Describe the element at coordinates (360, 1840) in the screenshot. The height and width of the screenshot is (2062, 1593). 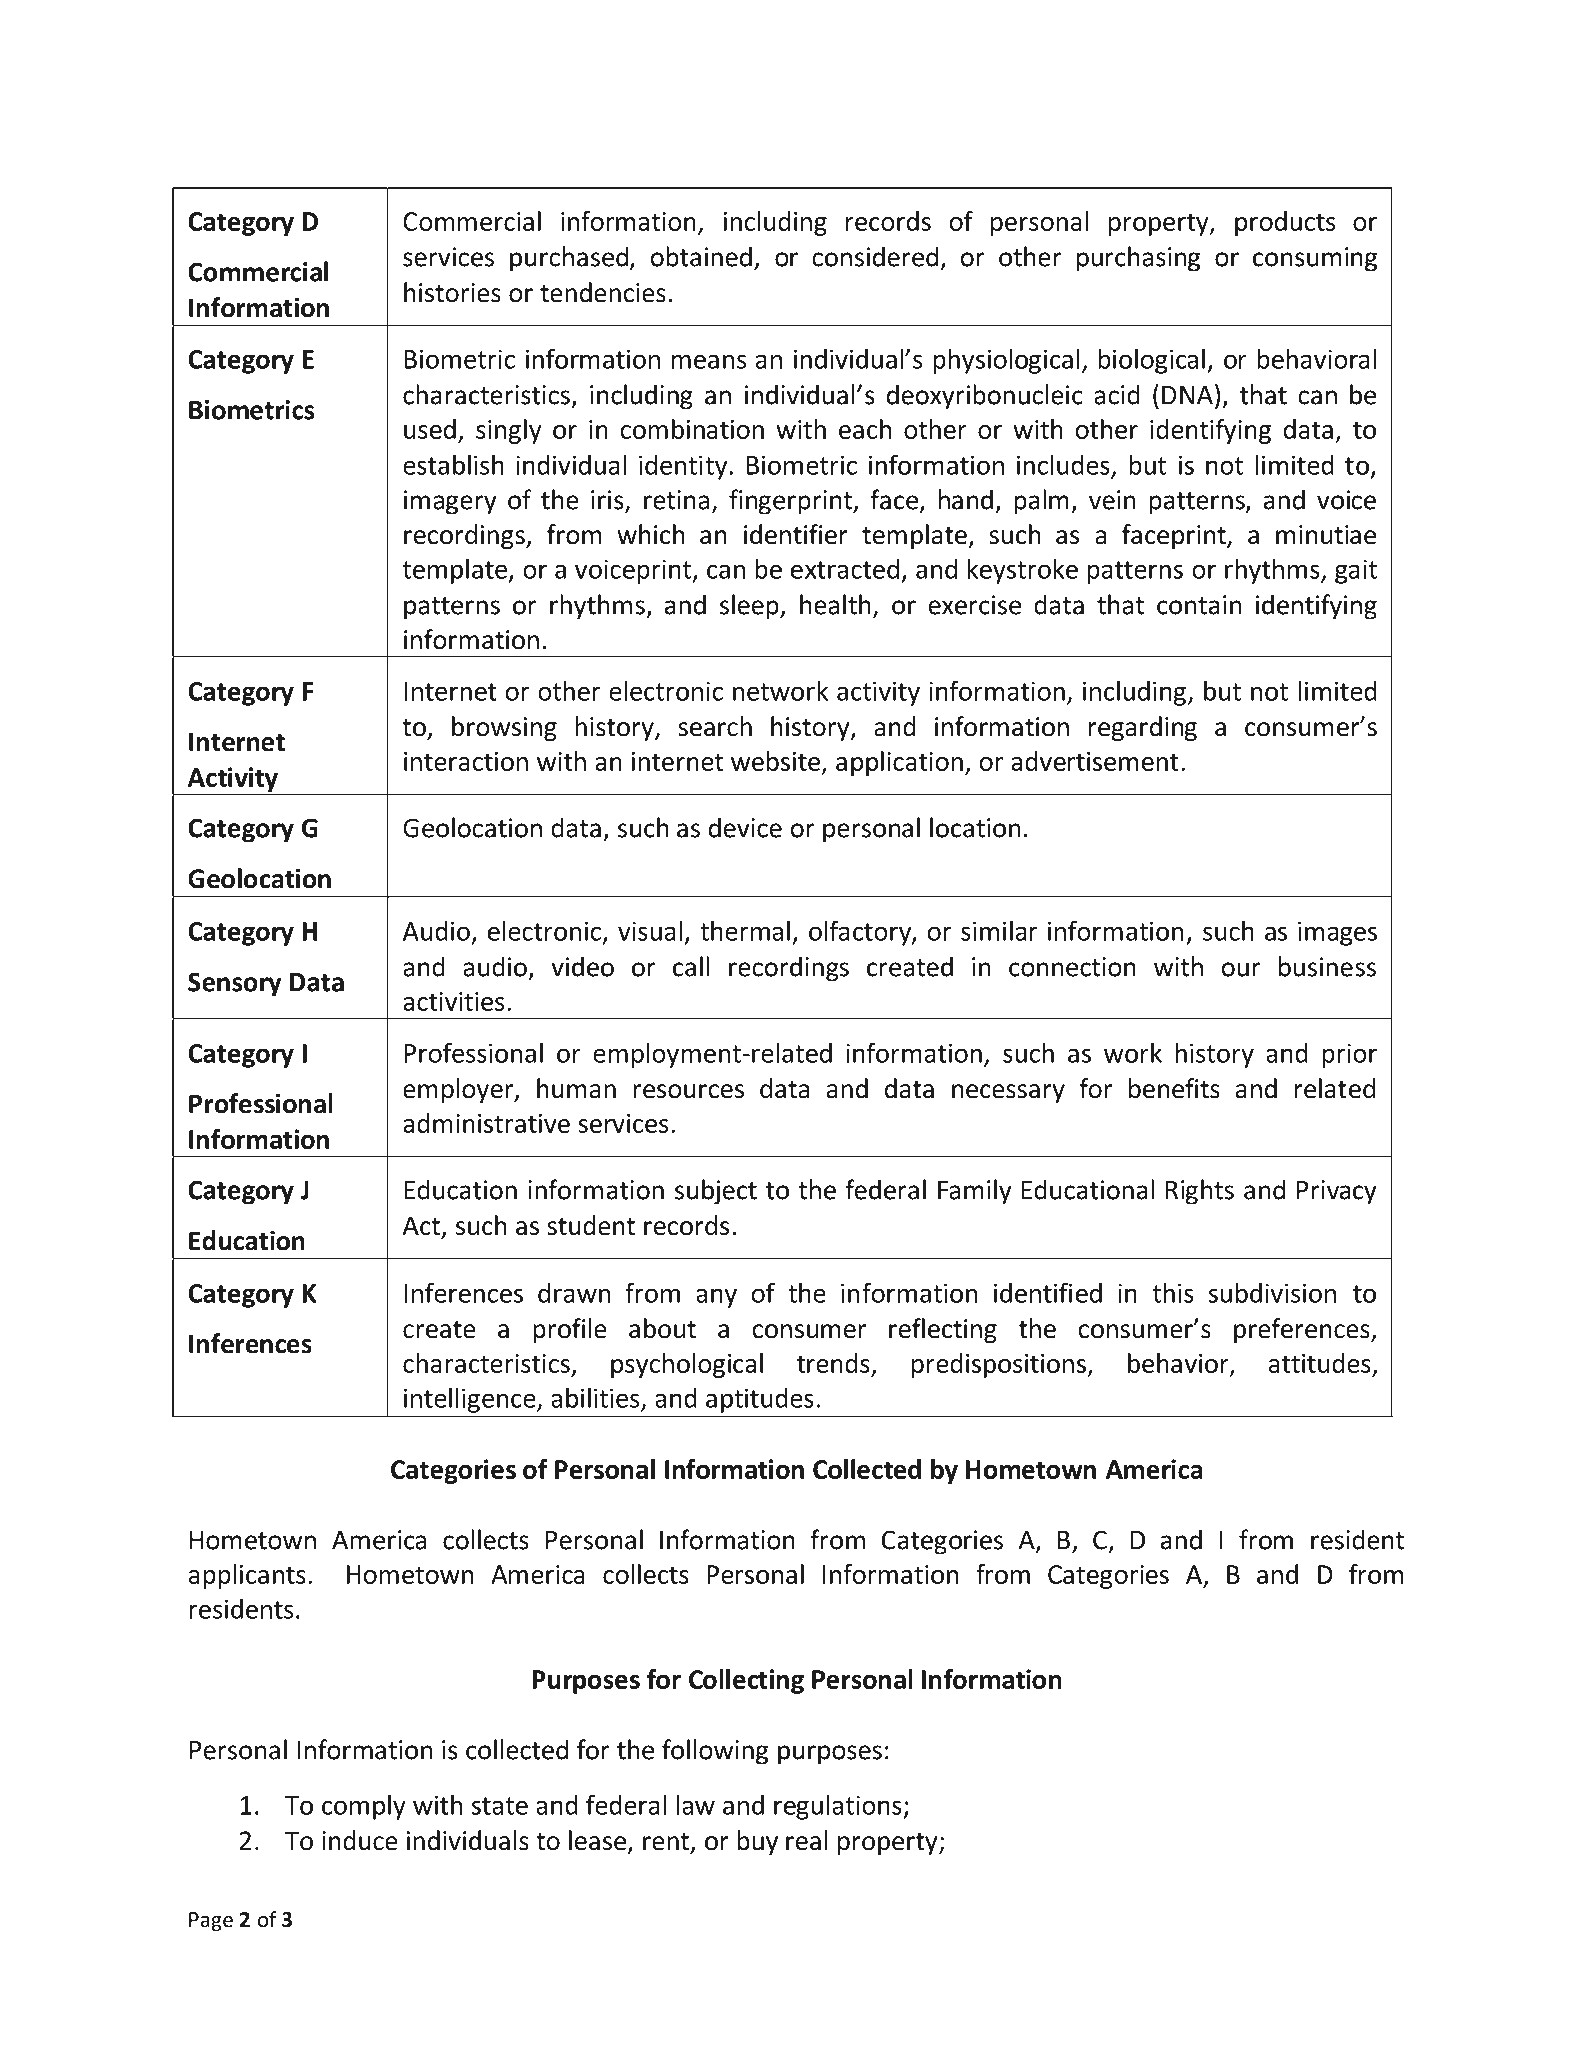
I see `induce` at that location.
